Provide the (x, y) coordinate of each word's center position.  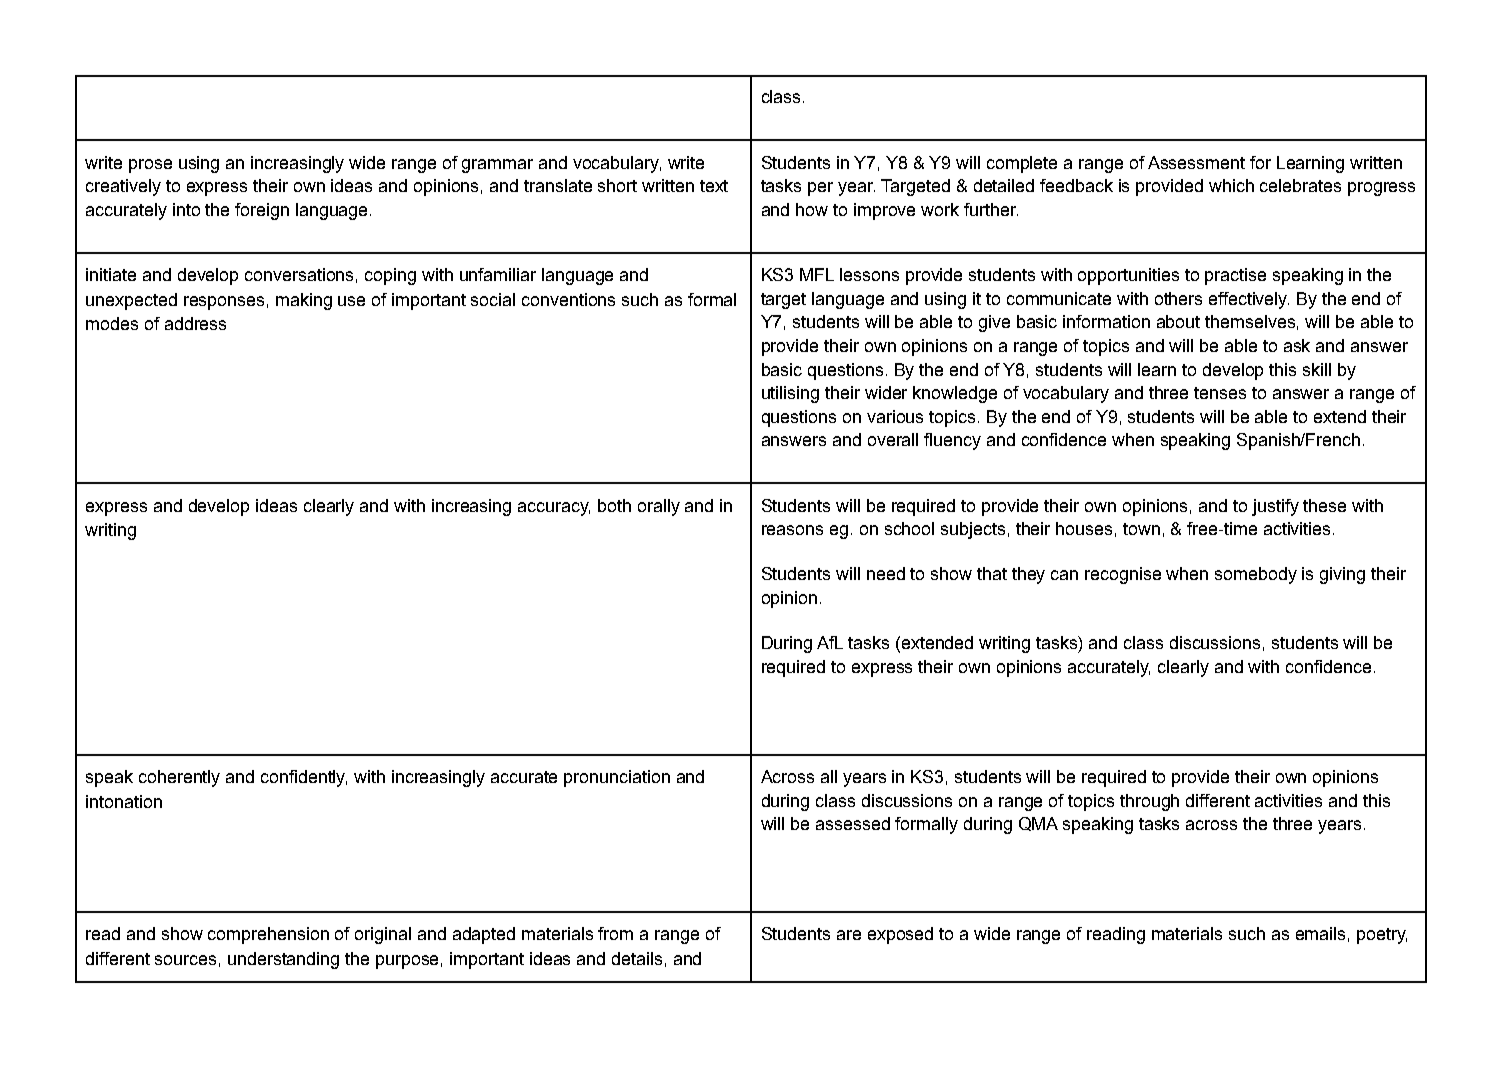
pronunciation (617, 778)
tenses (1220, 393)
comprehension (268, 935)
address (195, 323)
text (714, 186)
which (1231, 185)
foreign (262, 211)
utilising (790, 394)
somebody (1256, 575)
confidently (304, 778)
